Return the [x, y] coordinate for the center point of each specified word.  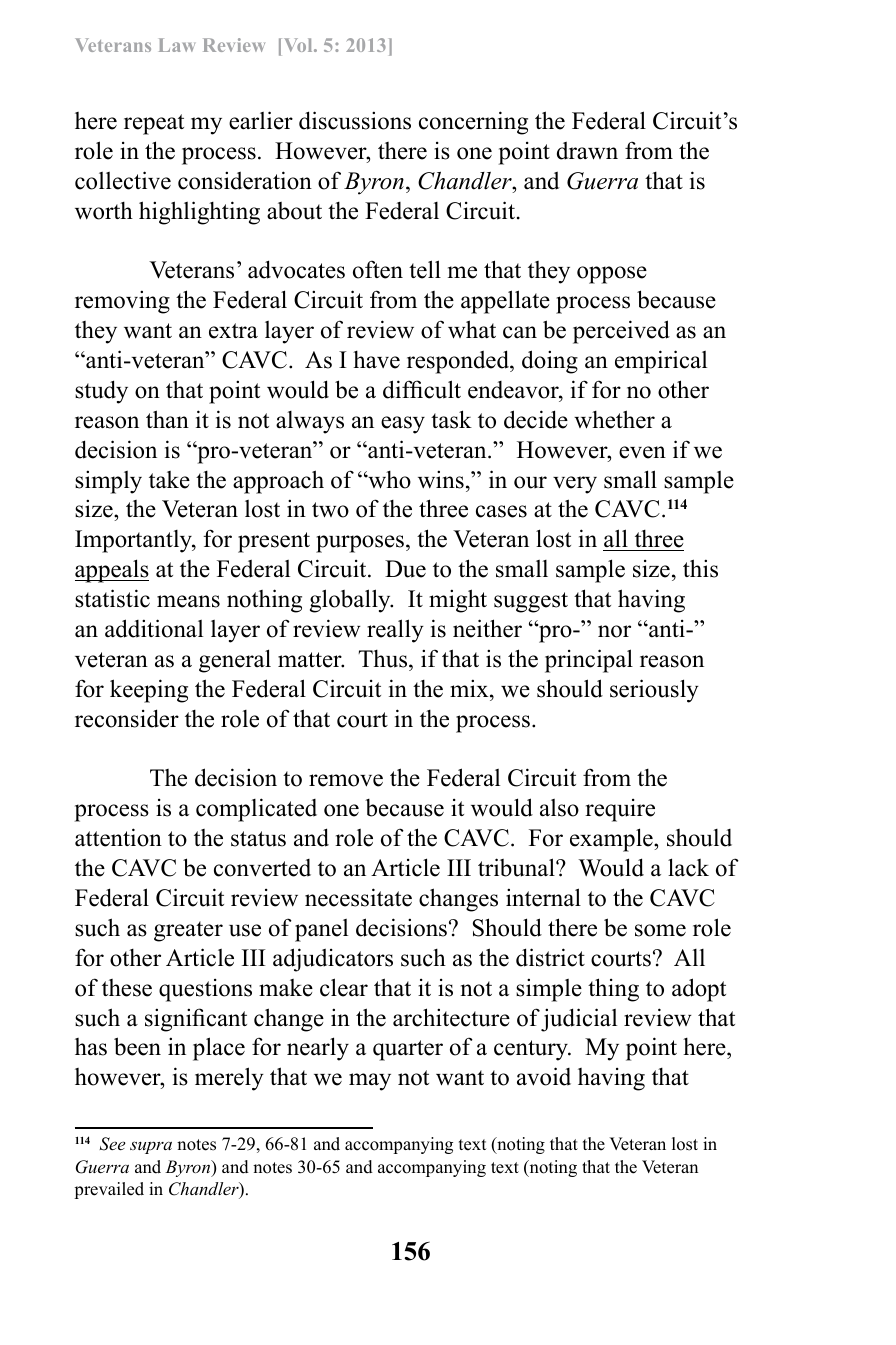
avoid [544, 1076]
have [376, 360]
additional [154, 628]
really [395, 631]
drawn [587, 151]
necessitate [358, 897]
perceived [621, 332]
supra [151, 1147]
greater [188, 931]
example [612, 840]
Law [177, 45]
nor [614, 631]
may [370, 1082]
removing [122, 302]
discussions [355, 120]
